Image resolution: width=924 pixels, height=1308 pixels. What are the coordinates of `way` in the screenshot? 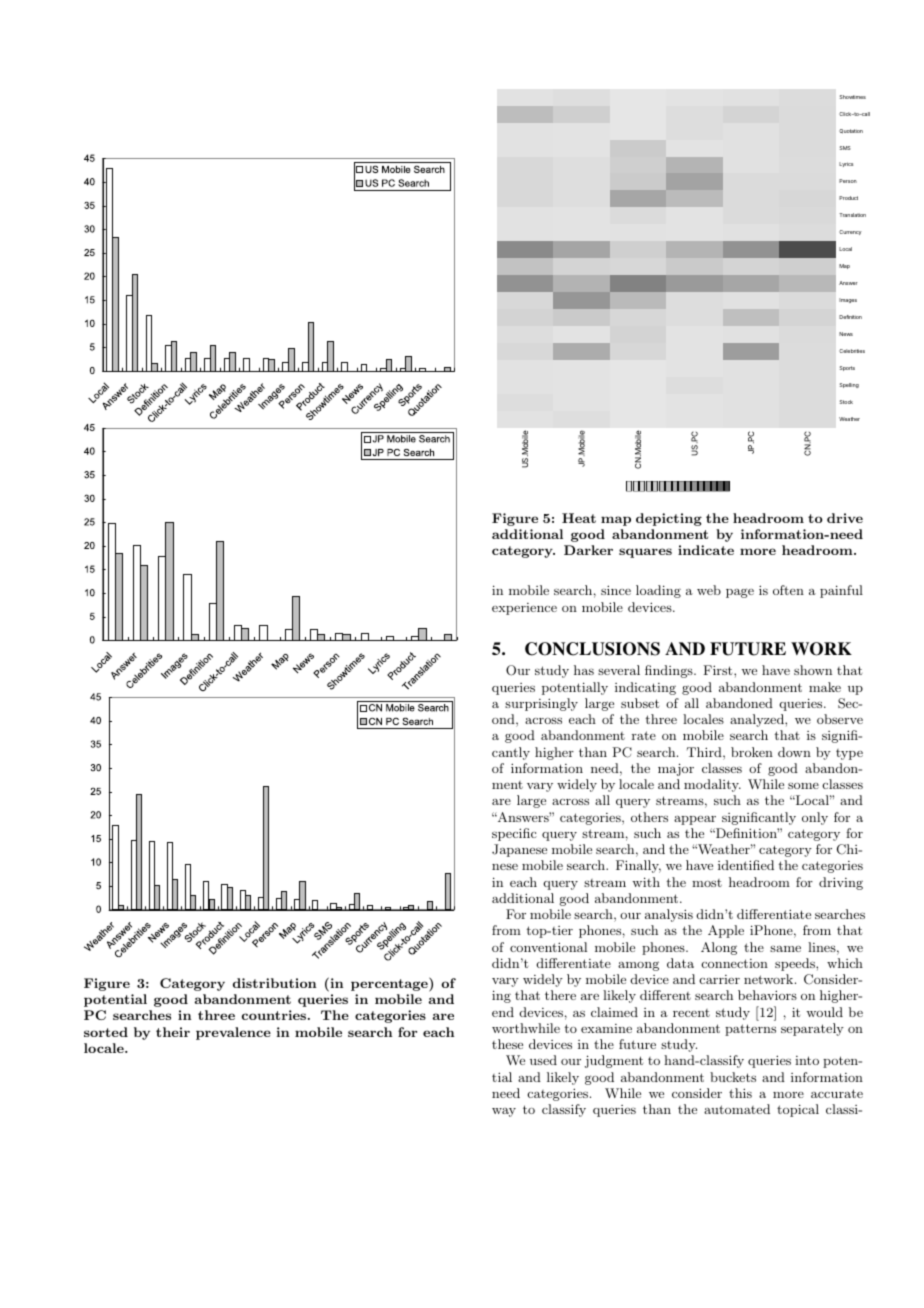 It's located at (504, 1112).
